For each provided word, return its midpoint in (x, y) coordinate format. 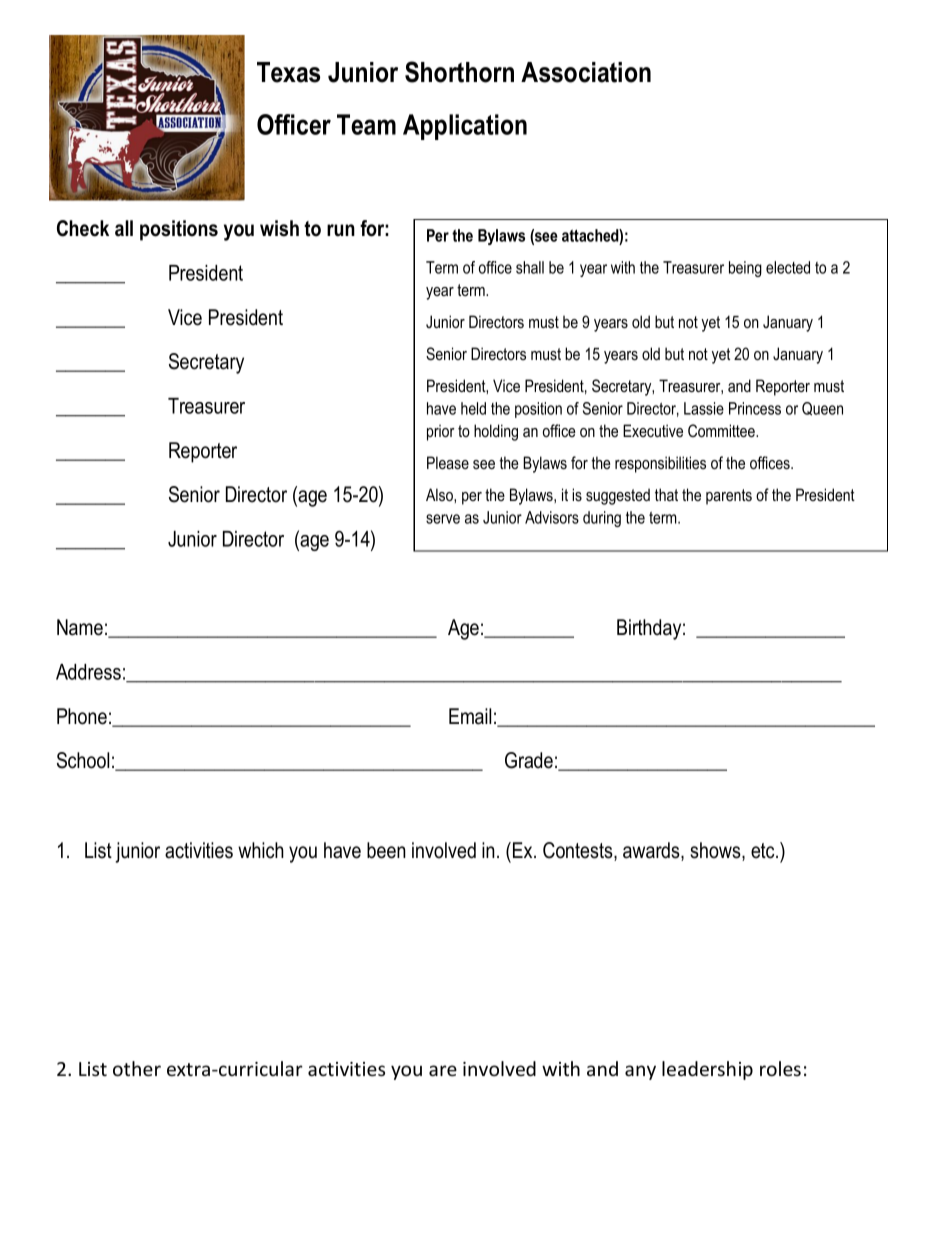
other (137, 1068)
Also (440, 494)
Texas (288, 72)
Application (465, 127)
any (640, 1072)
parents (729, 497)
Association (586, 72)
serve (443, 519)
